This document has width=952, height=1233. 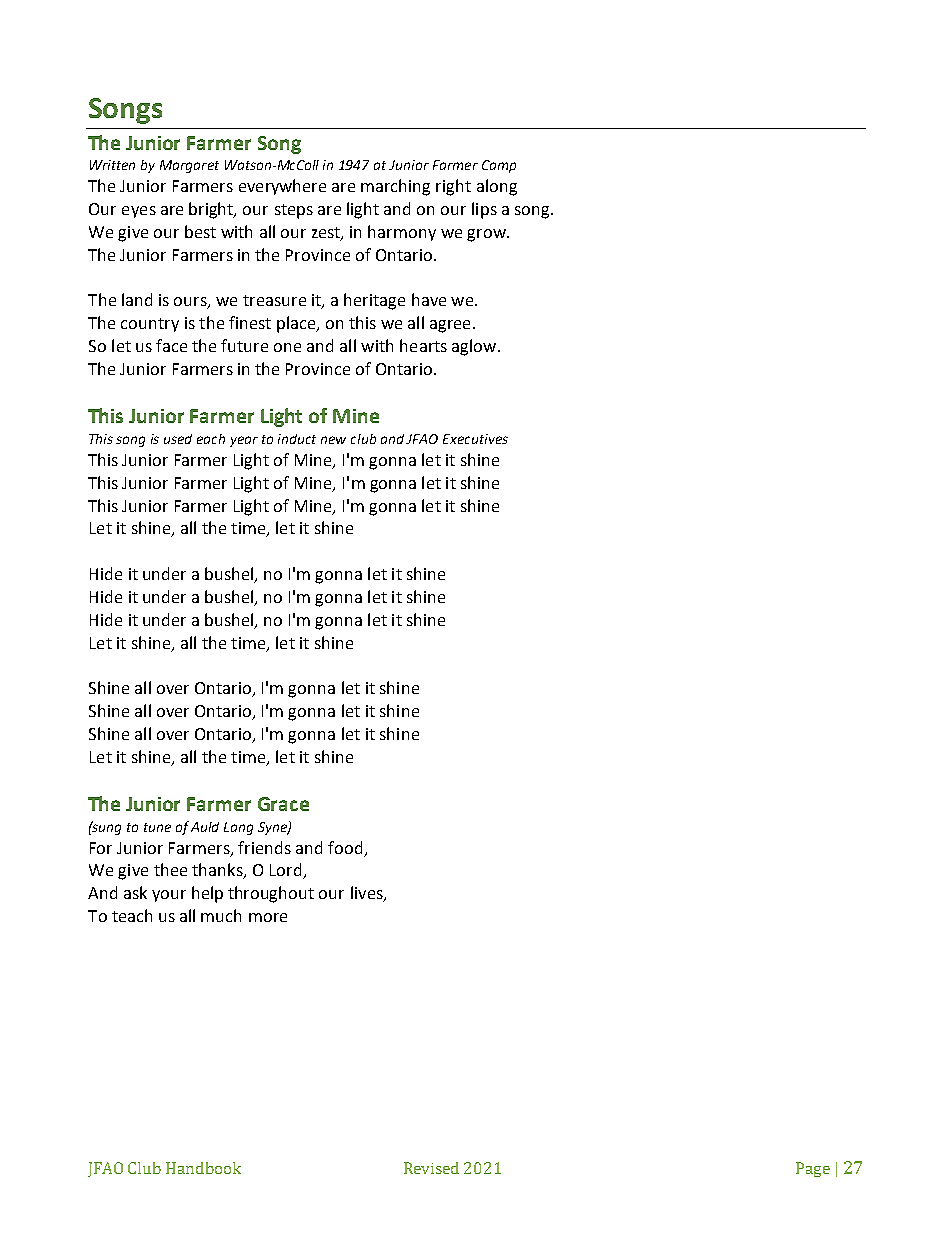 I want to click on aglow, so click(x=475, y=347).
